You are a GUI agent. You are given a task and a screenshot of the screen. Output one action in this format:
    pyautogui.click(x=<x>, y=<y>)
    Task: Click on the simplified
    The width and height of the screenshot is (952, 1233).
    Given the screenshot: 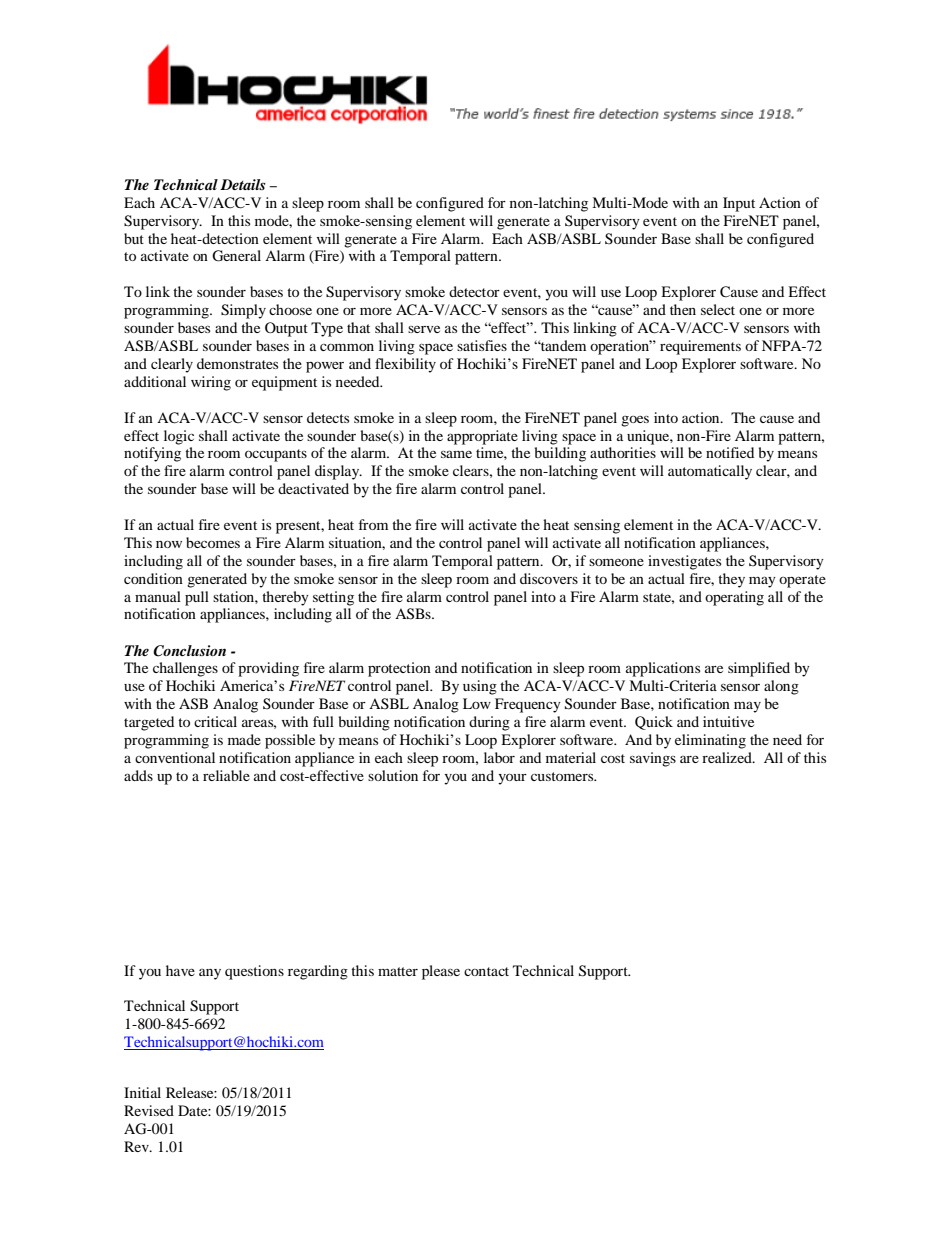 What is the action you would take?
    pyautogui.click(x=759, y=669)
